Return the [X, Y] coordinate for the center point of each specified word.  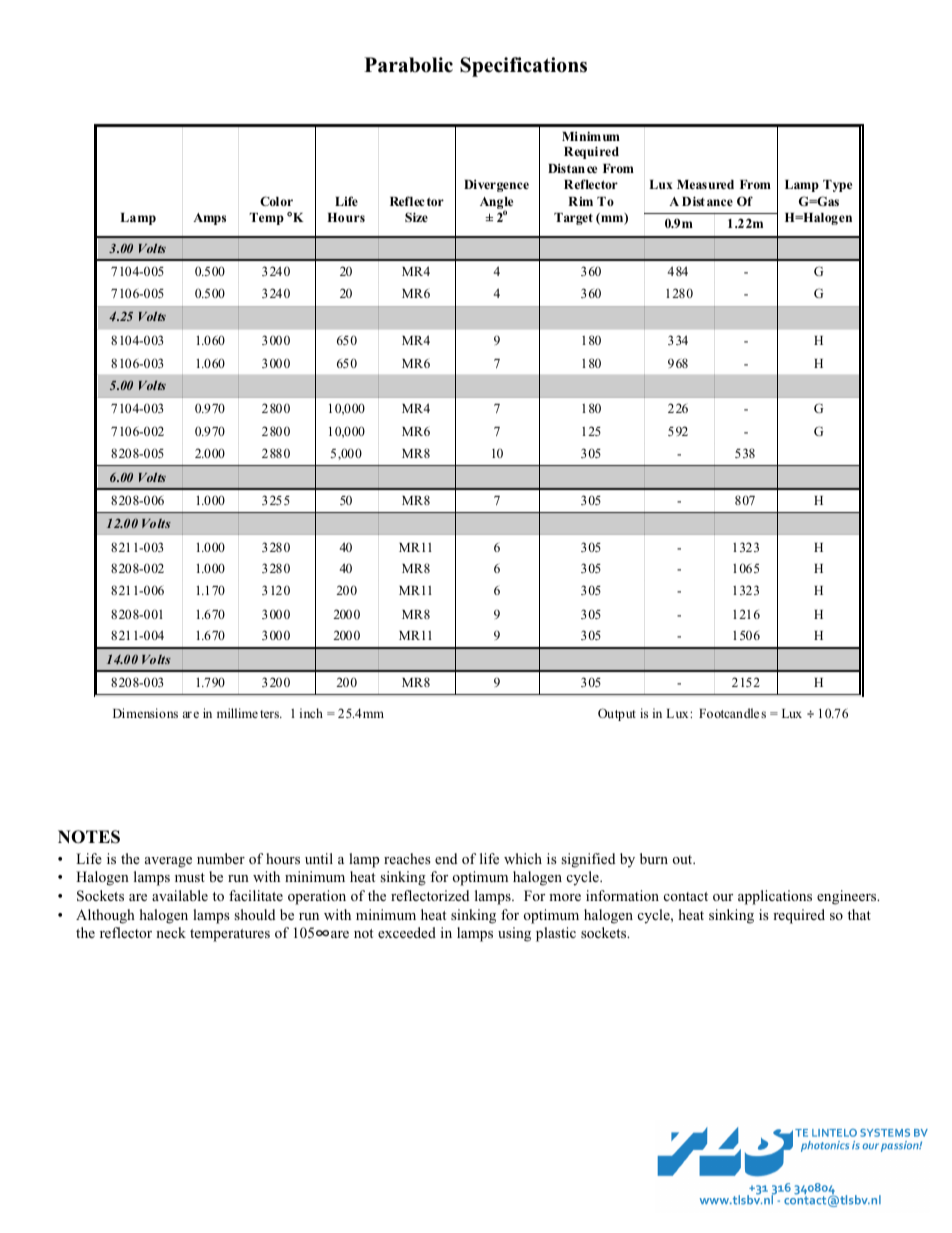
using [514, 934]
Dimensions [145, 713]
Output [617, 714]
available [180, 895]
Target [573, 219]
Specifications [523, 67]
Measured [705, 184]
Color [276, 201]
